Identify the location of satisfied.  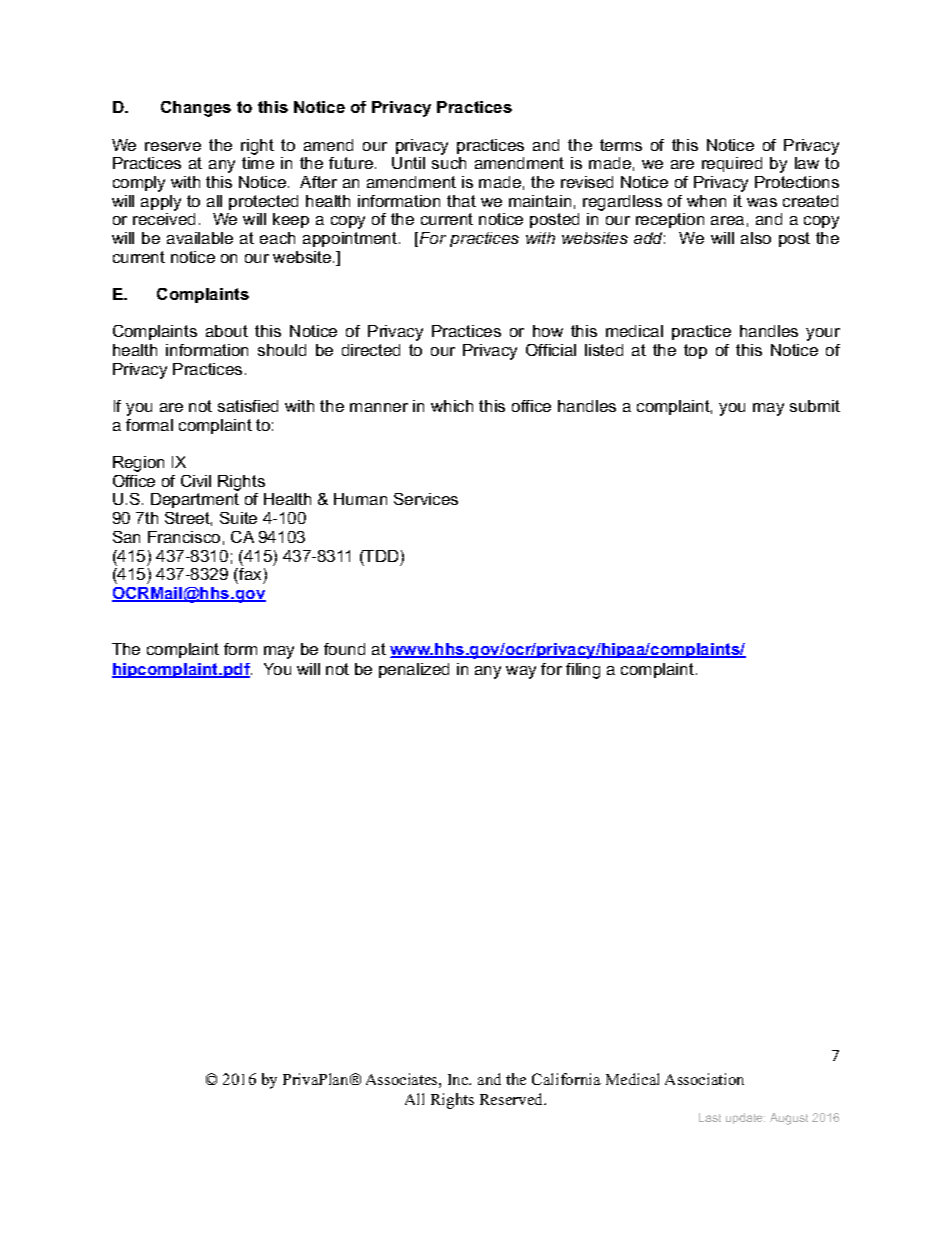
(248, 406).
